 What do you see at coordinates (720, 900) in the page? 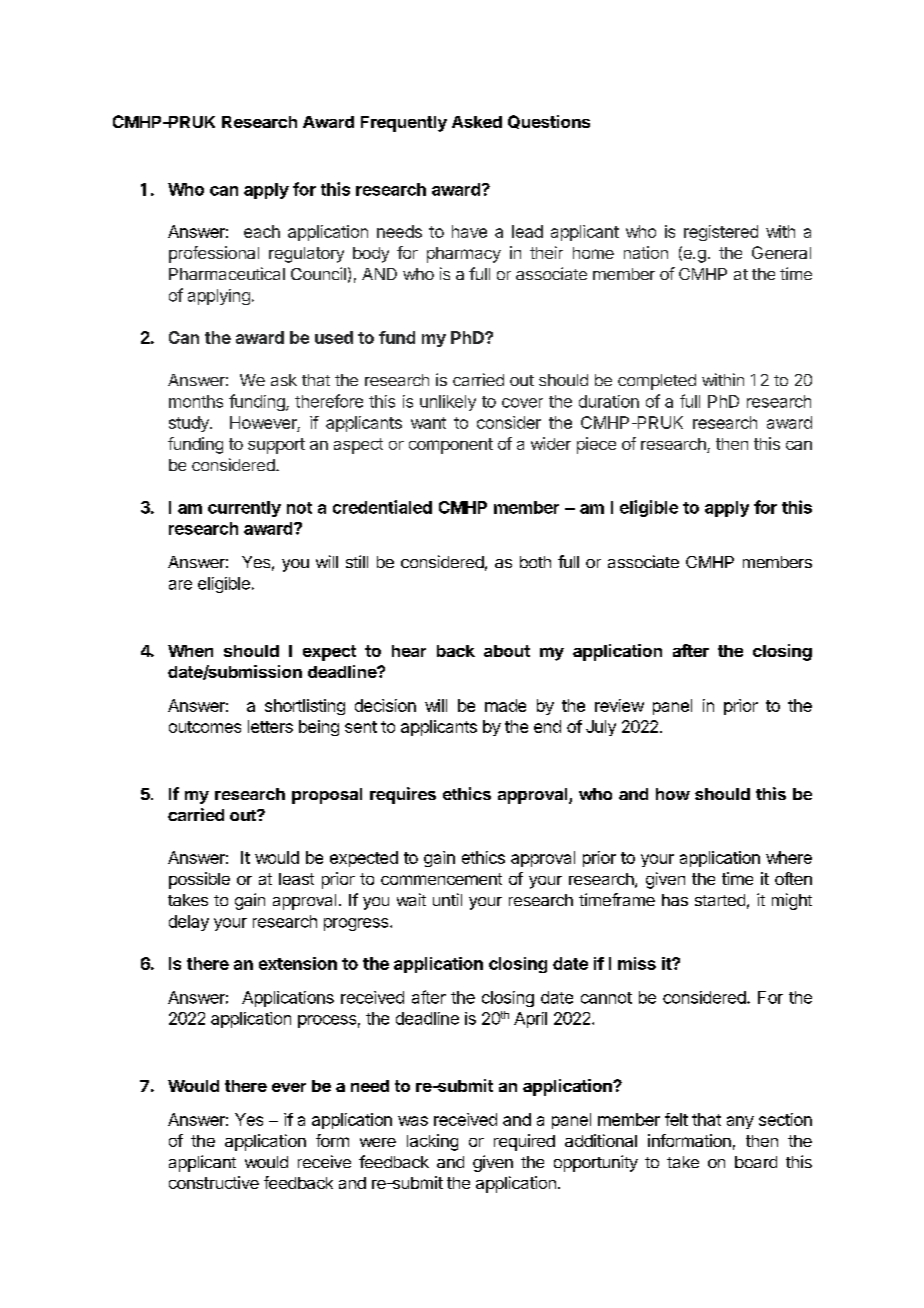
I see `started` at bounding box center [720, 900].
